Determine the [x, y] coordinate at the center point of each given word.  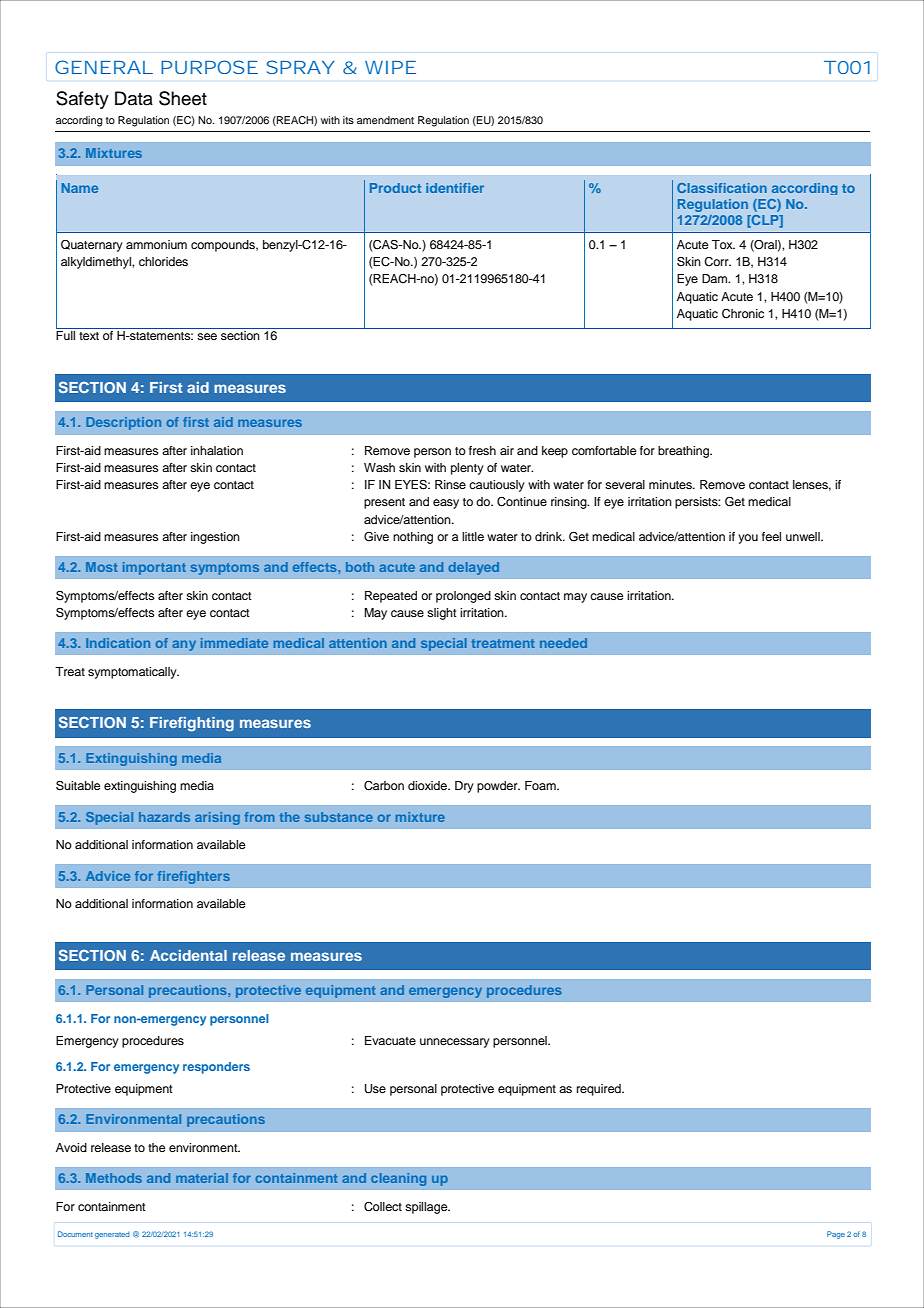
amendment [385, 120]
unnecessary [455, 1043]
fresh [482, 450]
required [600, 1090]
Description [123, 423]
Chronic [743, 314]
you [748, 539]
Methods [114, 1178]
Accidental [188, 955]
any [184, 645]
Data [134, 98]
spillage [427, 1208]
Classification [722, 188]
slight [442, 614]
